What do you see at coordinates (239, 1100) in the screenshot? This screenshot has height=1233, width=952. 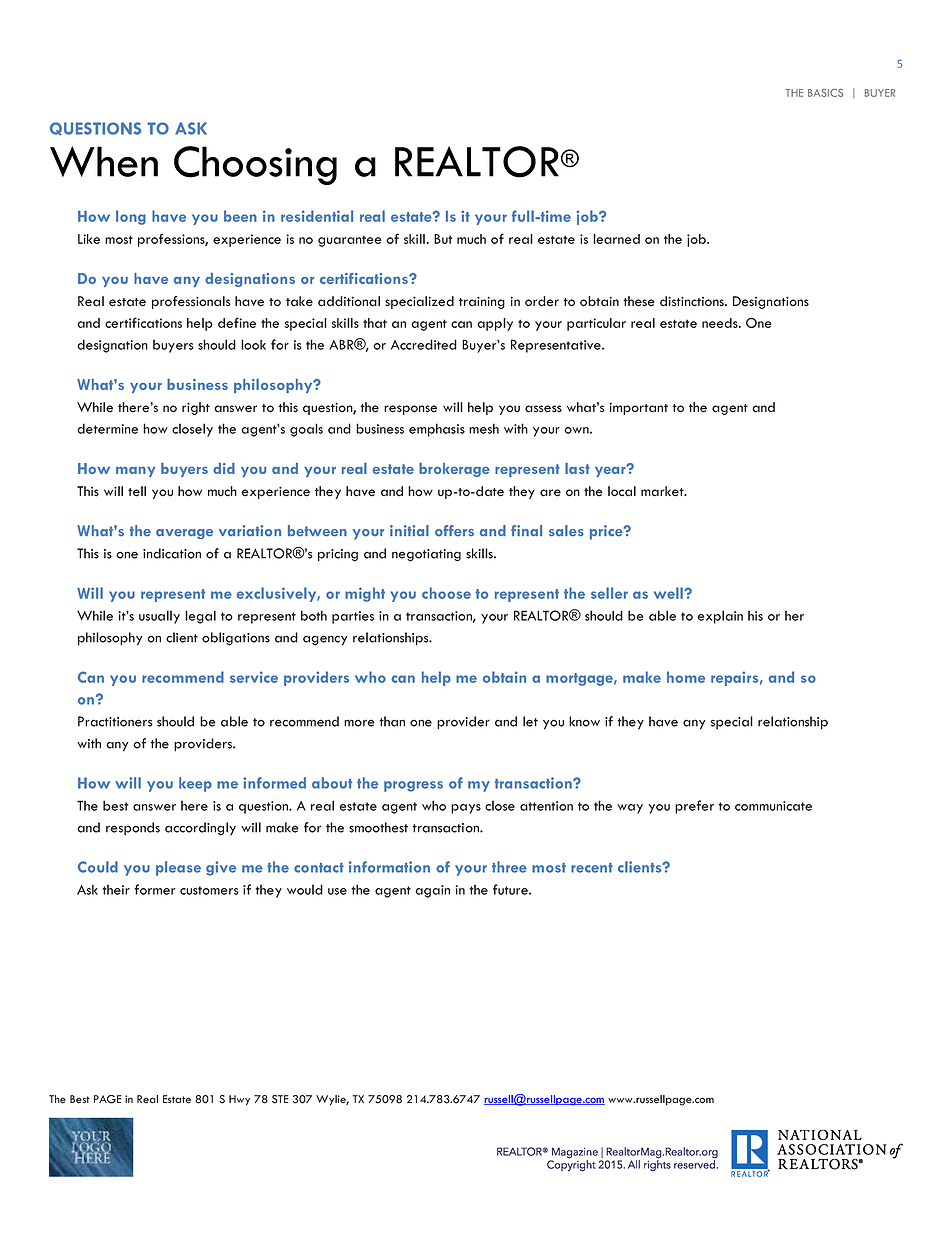 I see `Hwy` at bounding box center [239, 1100].
